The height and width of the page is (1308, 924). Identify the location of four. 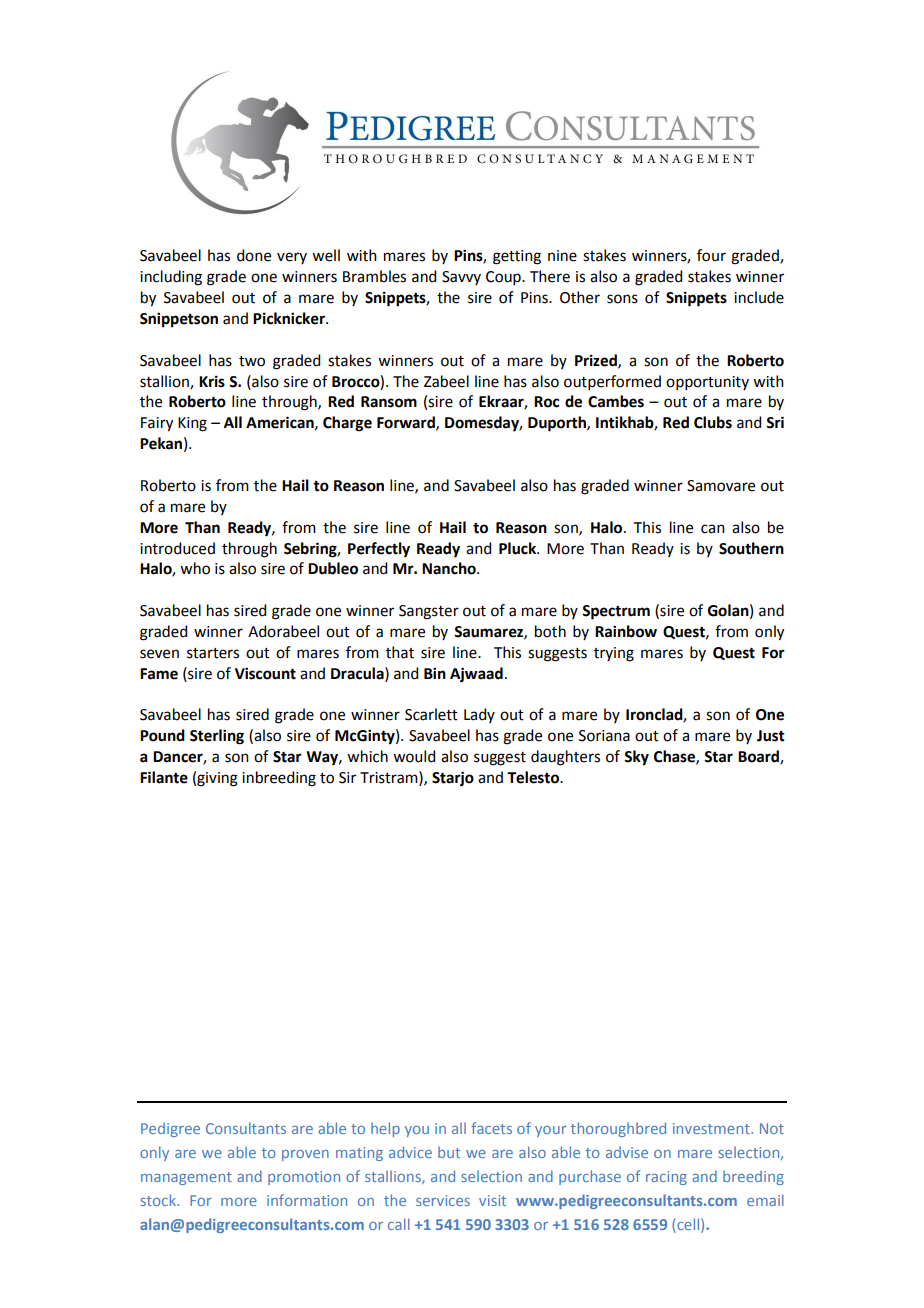
(711, 255).
